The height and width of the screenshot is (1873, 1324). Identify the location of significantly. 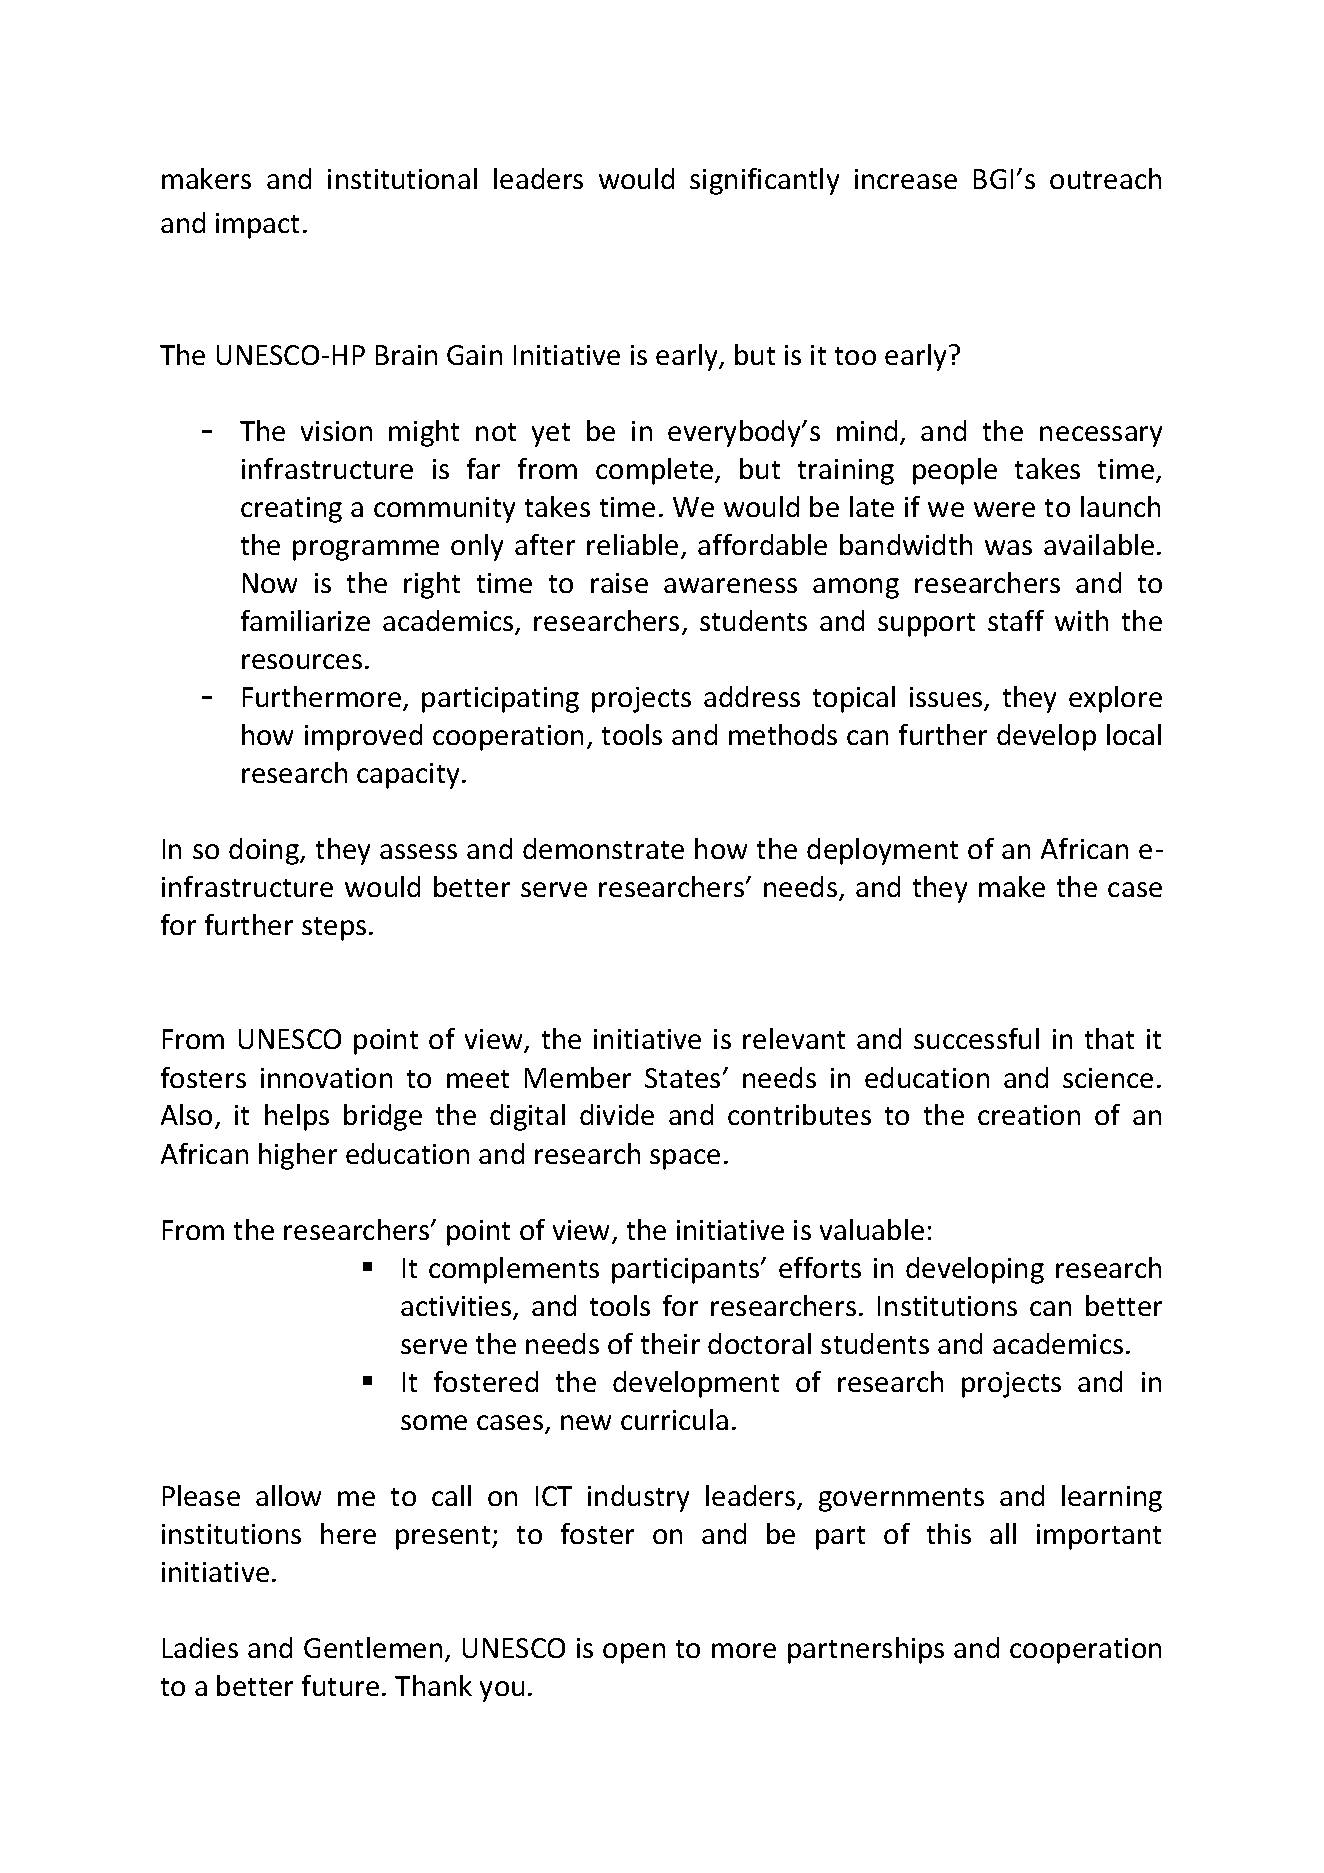
(764, 181).
